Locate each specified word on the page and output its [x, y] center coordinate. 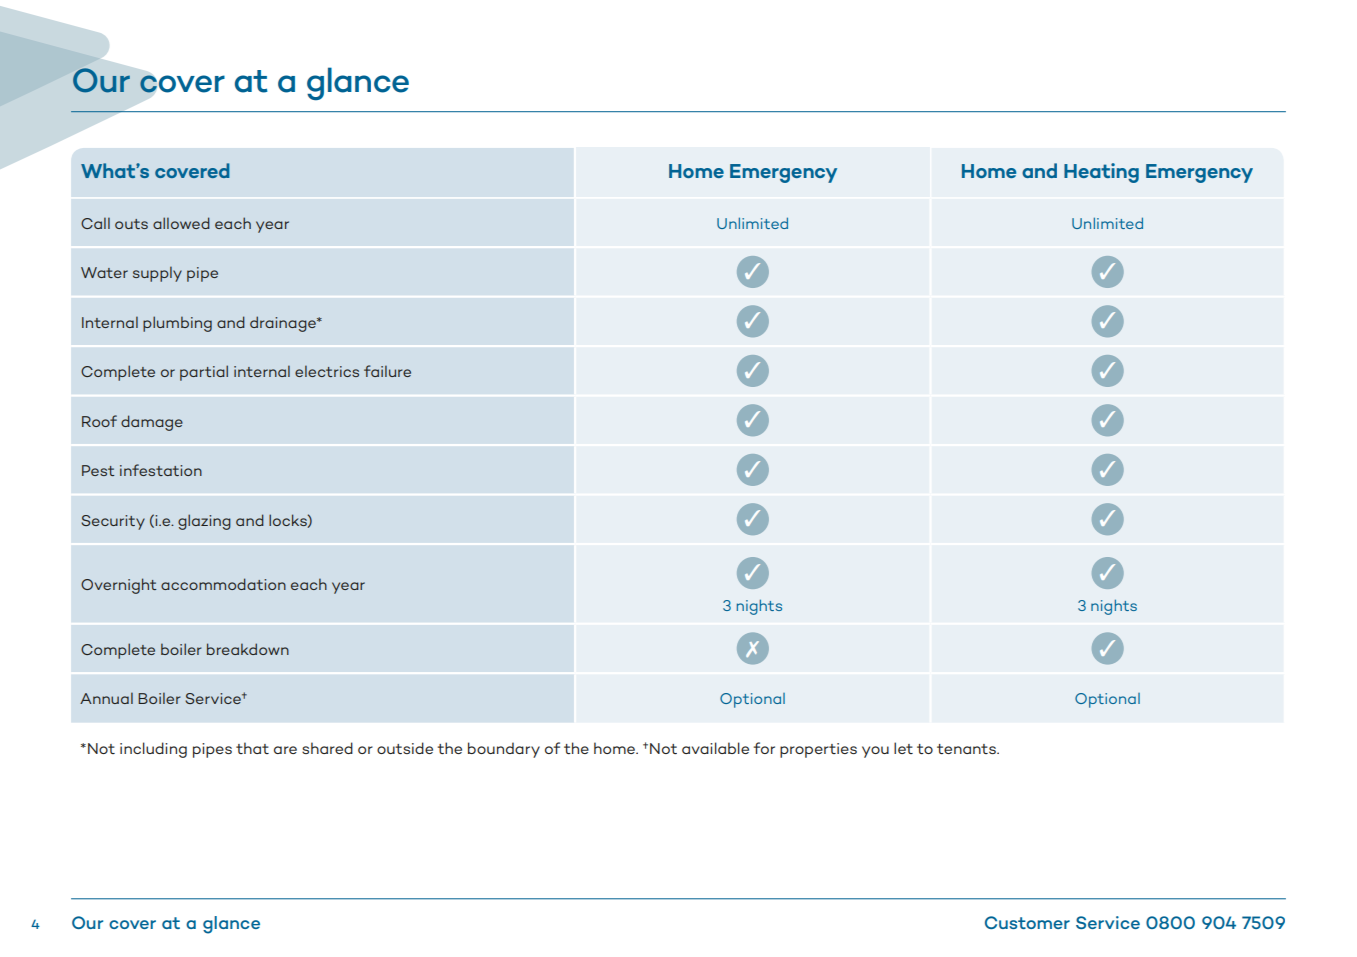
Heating [1101, 173]
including [153, 750]
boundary [504, 750]
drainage [284, 324]
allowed [181, 223]
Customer [1027, 922]
